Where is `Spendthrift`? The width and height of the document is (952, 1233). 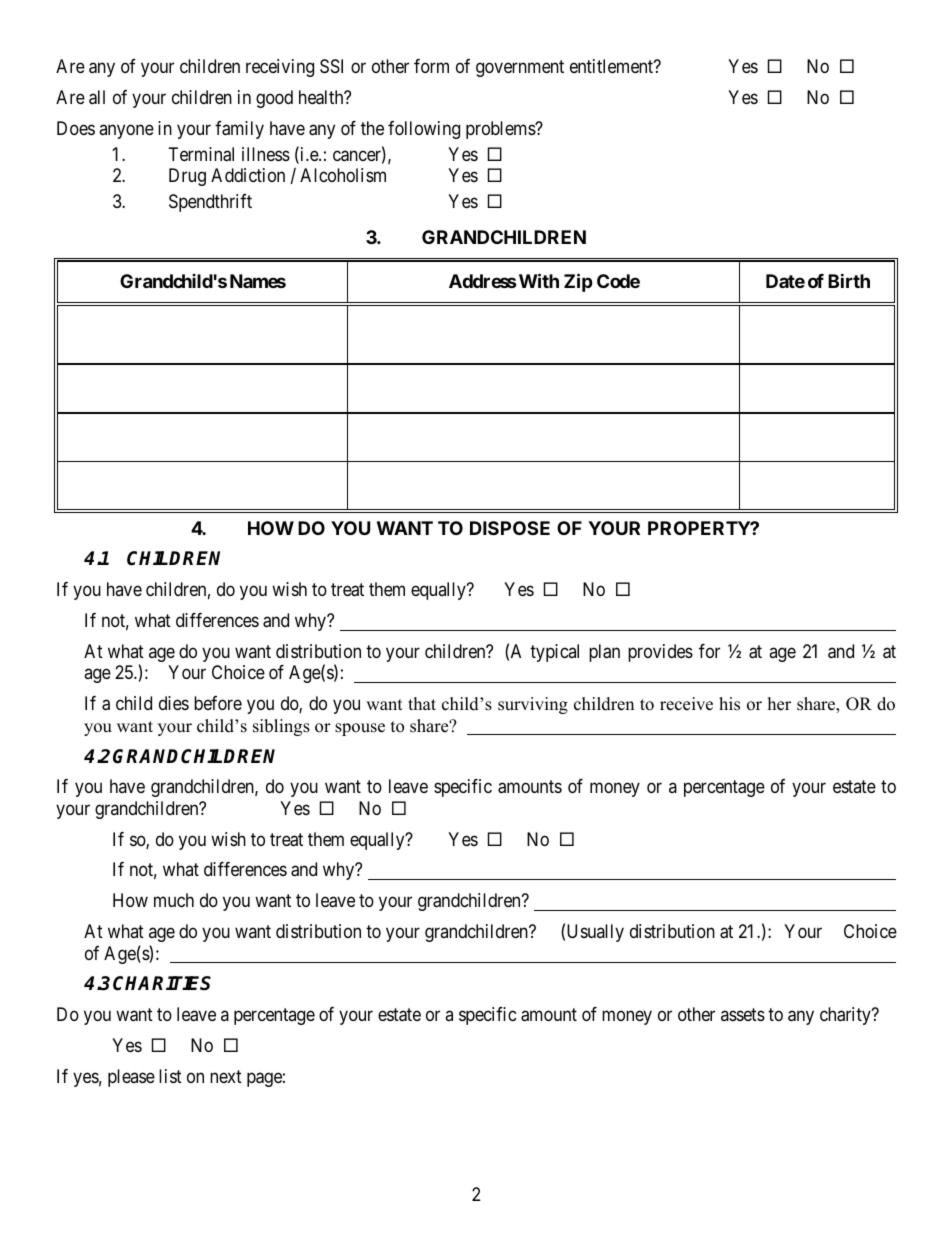
Spendthrift is located at coordinates (210, 203).
